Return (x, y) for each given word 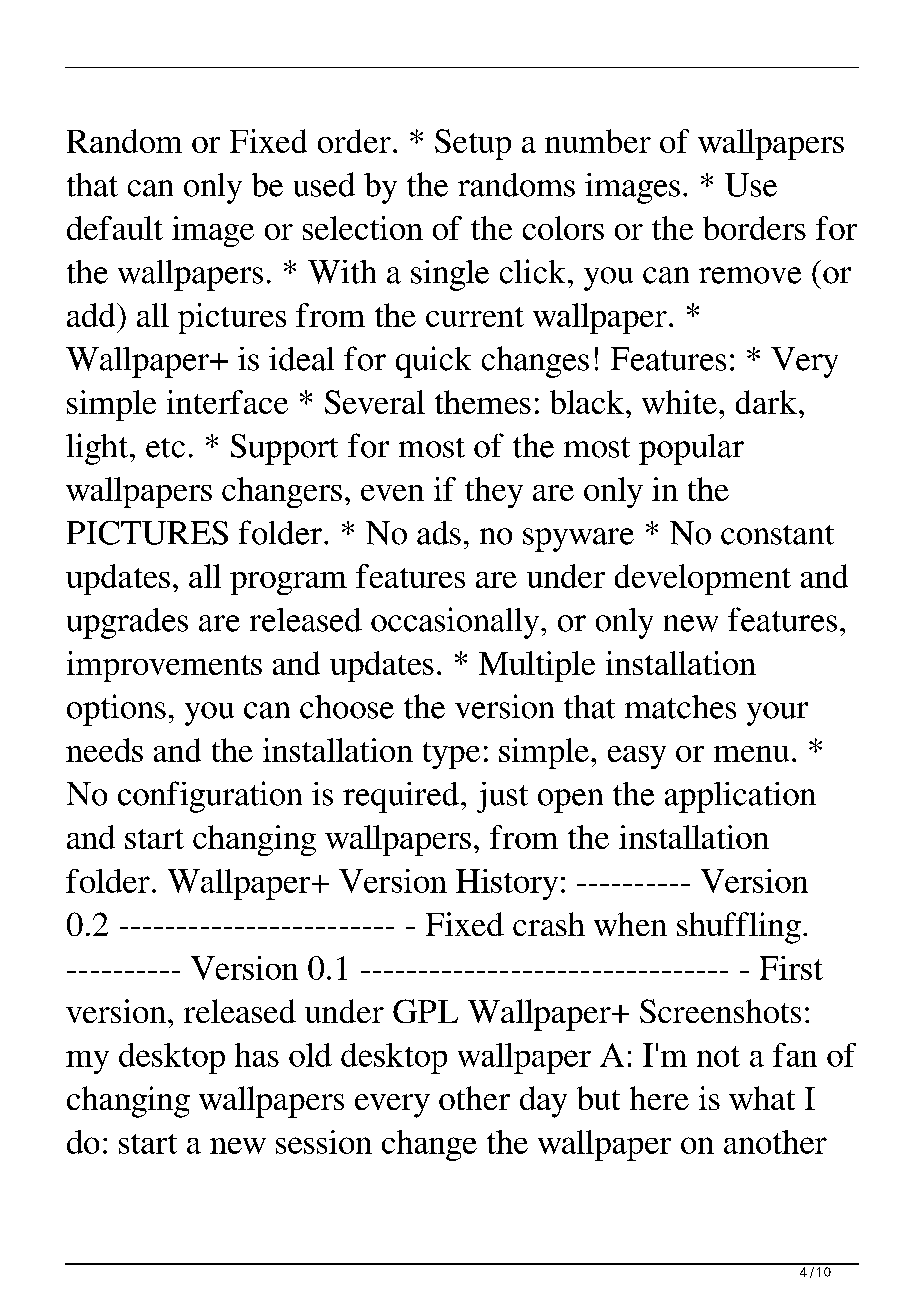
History (507, 884)
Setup (473, 144)
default (115, 228)
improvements (164, 666)
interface (227, 402)
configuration (210, 797)
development (703, 579)
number (598, 141)
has (257, 1055)
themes (483, 402)
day (543, 1102)
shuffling (739, 928)
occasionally (456, 623)
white (679, 402)
